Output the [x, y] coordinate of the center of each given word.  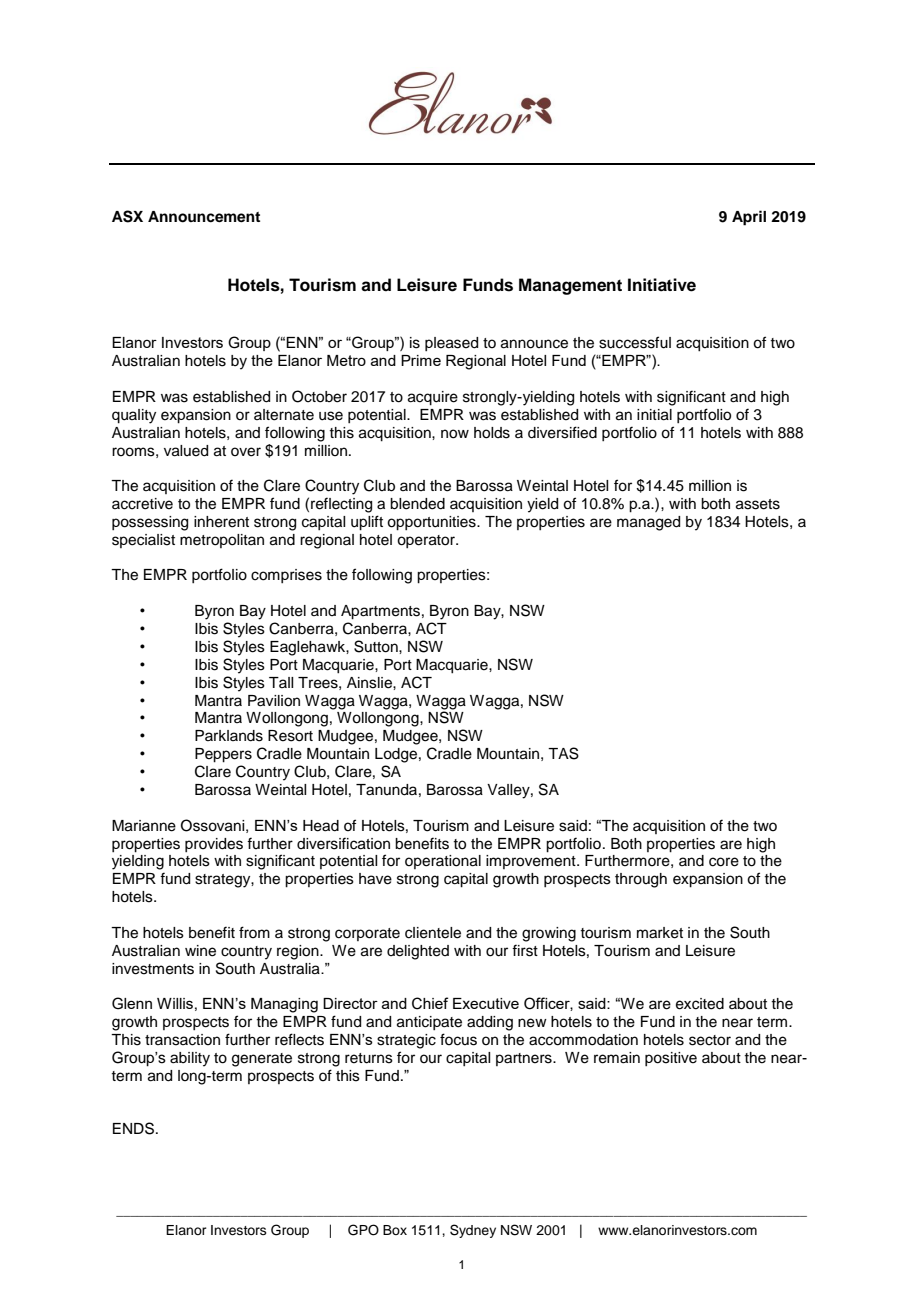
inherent [221, 522]
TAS [563, 753]
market [660, 933]
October [319, 396]
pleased [451, 344]
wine [200, 951]
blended [417, 504]
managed [648, 523]
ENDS [135, 1128]
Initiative [662, 285]
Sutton [377, 646]
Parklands [229, 736]
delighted [418, 952]
